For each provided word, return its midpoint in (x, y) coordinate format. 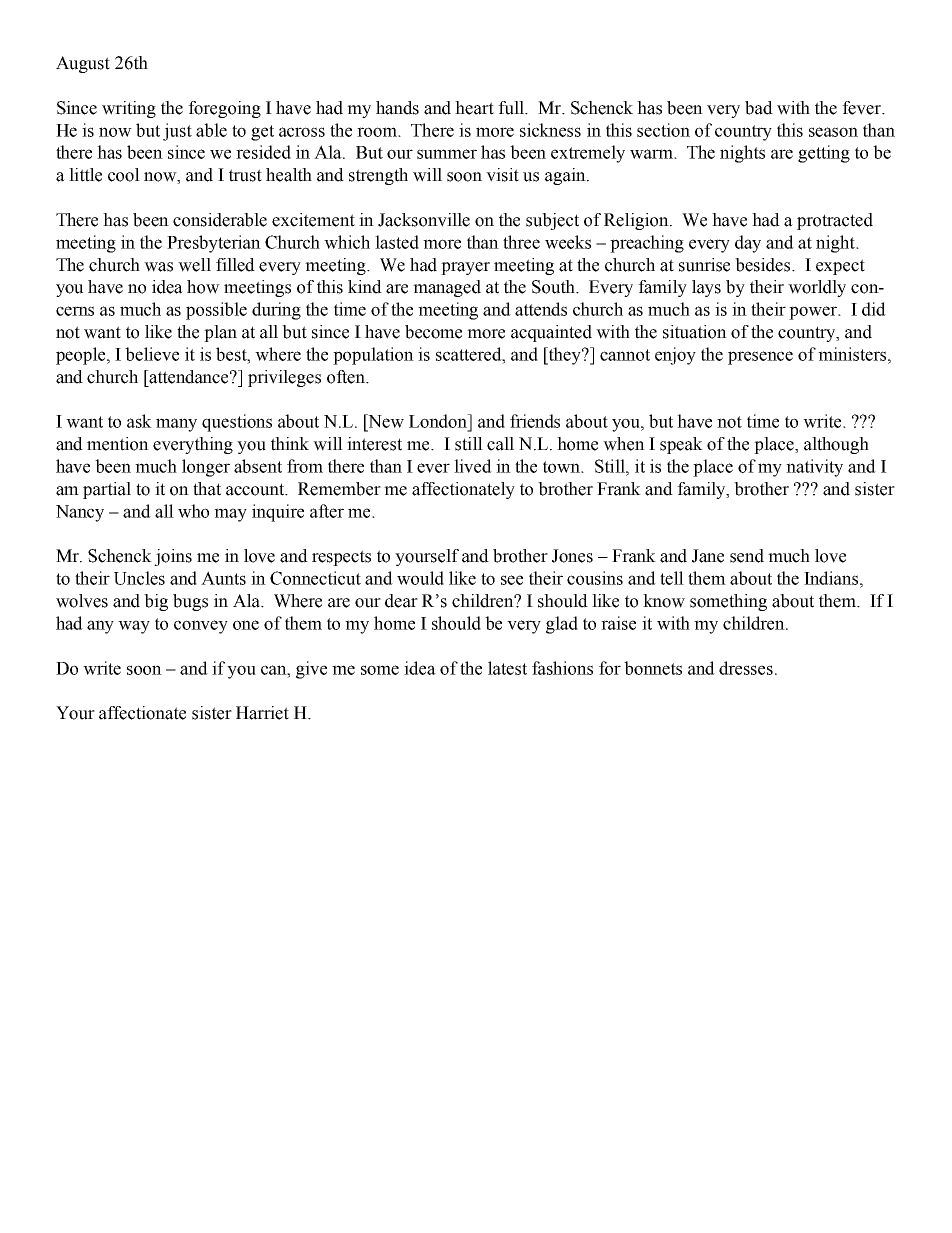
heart (474, 108)
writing (129, 109)
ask (139, 421)
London (439, 421)
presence (760, 358)
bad (759, 108)
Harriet (262, 713)
